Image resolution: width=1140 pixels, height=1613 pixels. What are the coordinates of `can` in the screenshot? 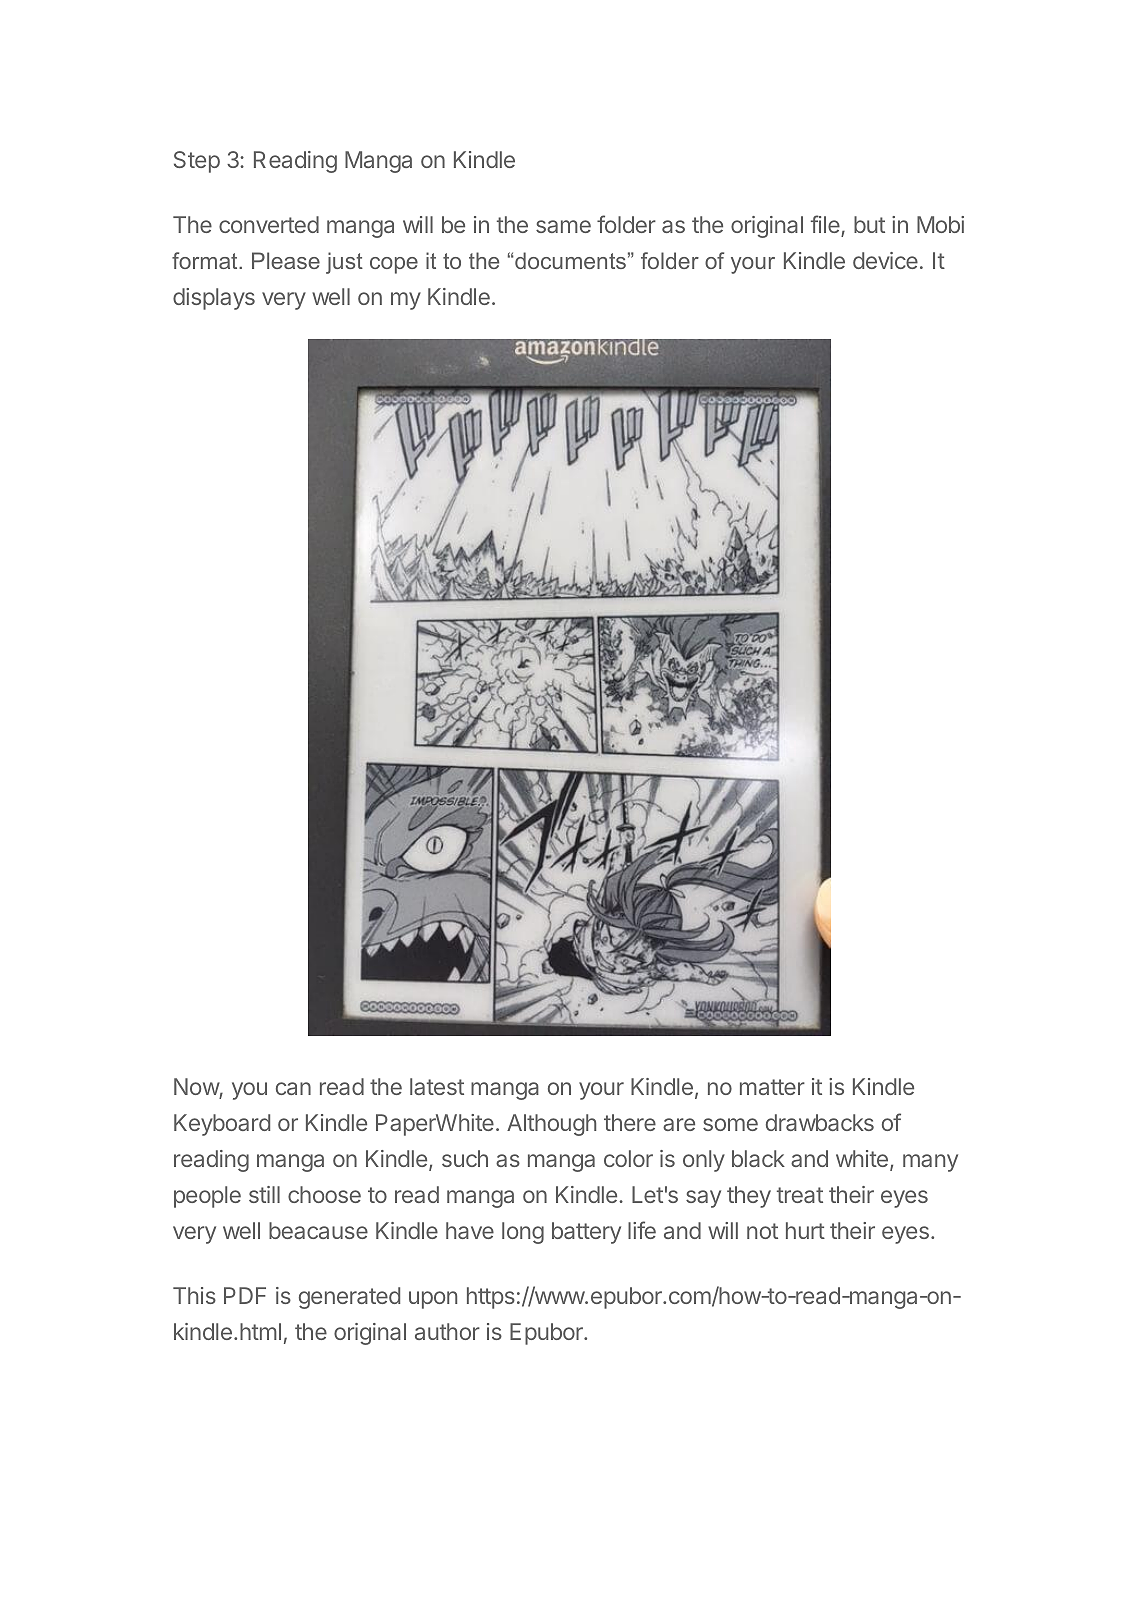 It's located at (293, 1088).
